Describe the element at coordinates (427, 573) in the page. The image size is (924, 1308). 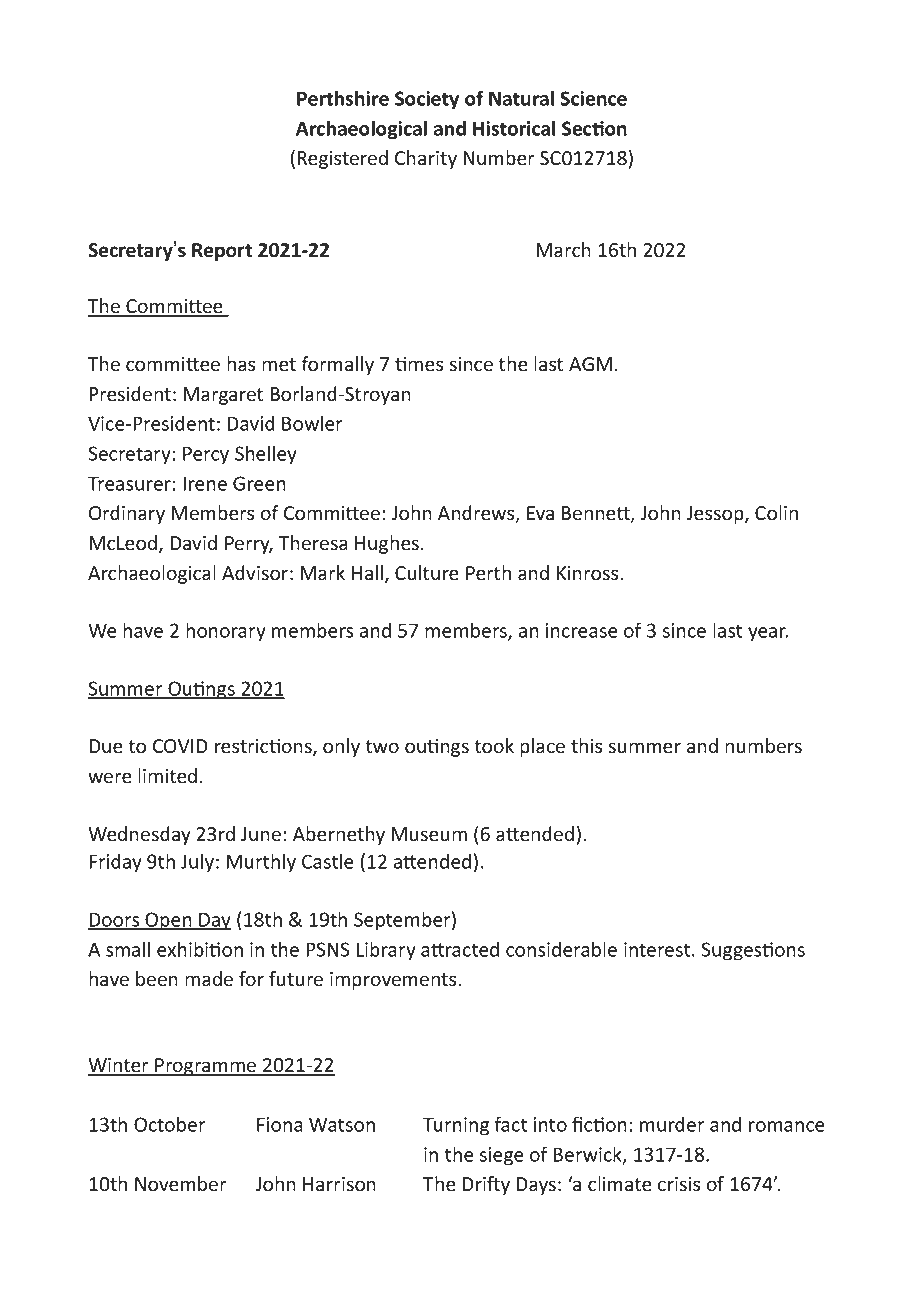
I see `Culture` at that location.
